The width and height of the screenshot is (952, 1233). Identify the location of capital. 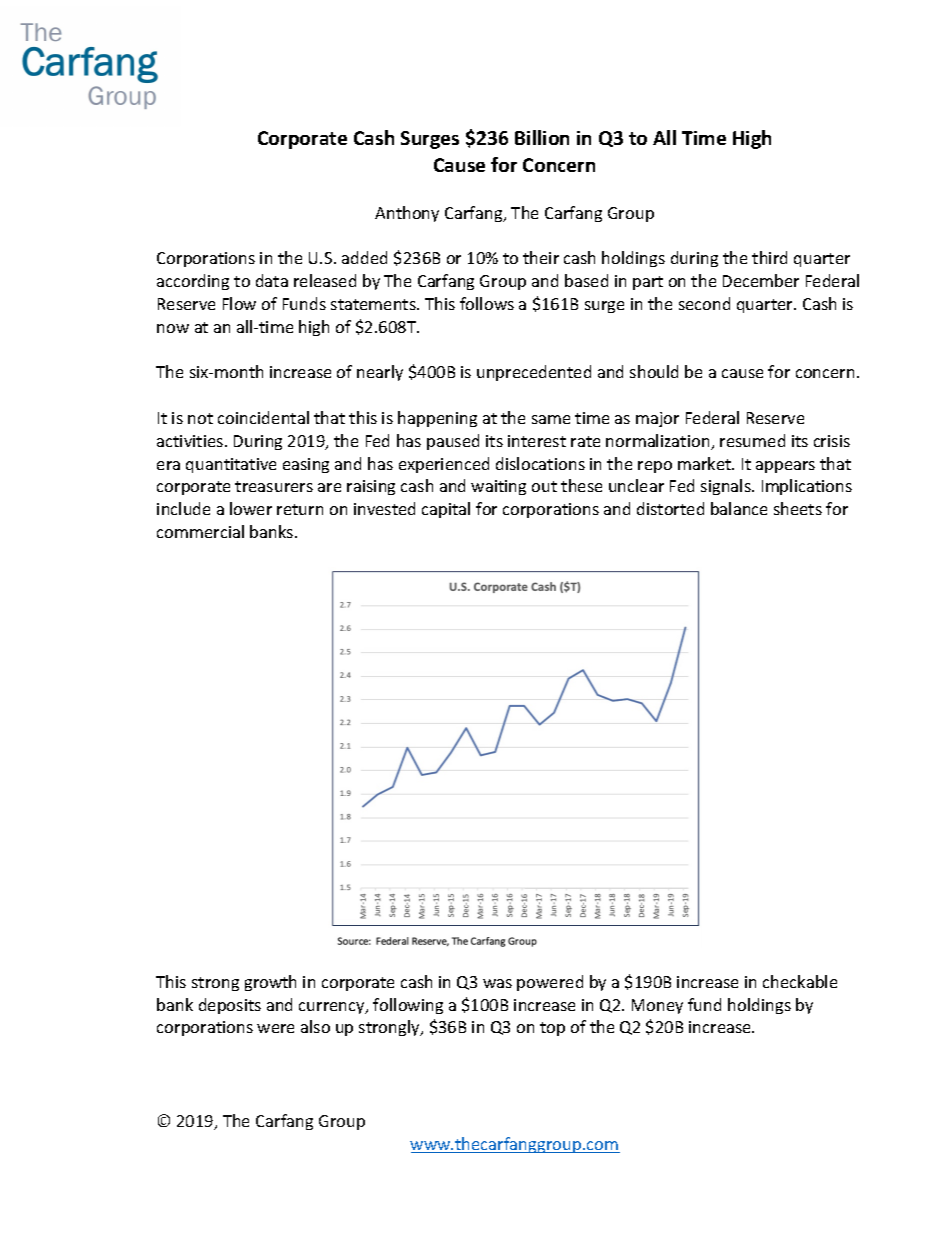
(446, 510).
